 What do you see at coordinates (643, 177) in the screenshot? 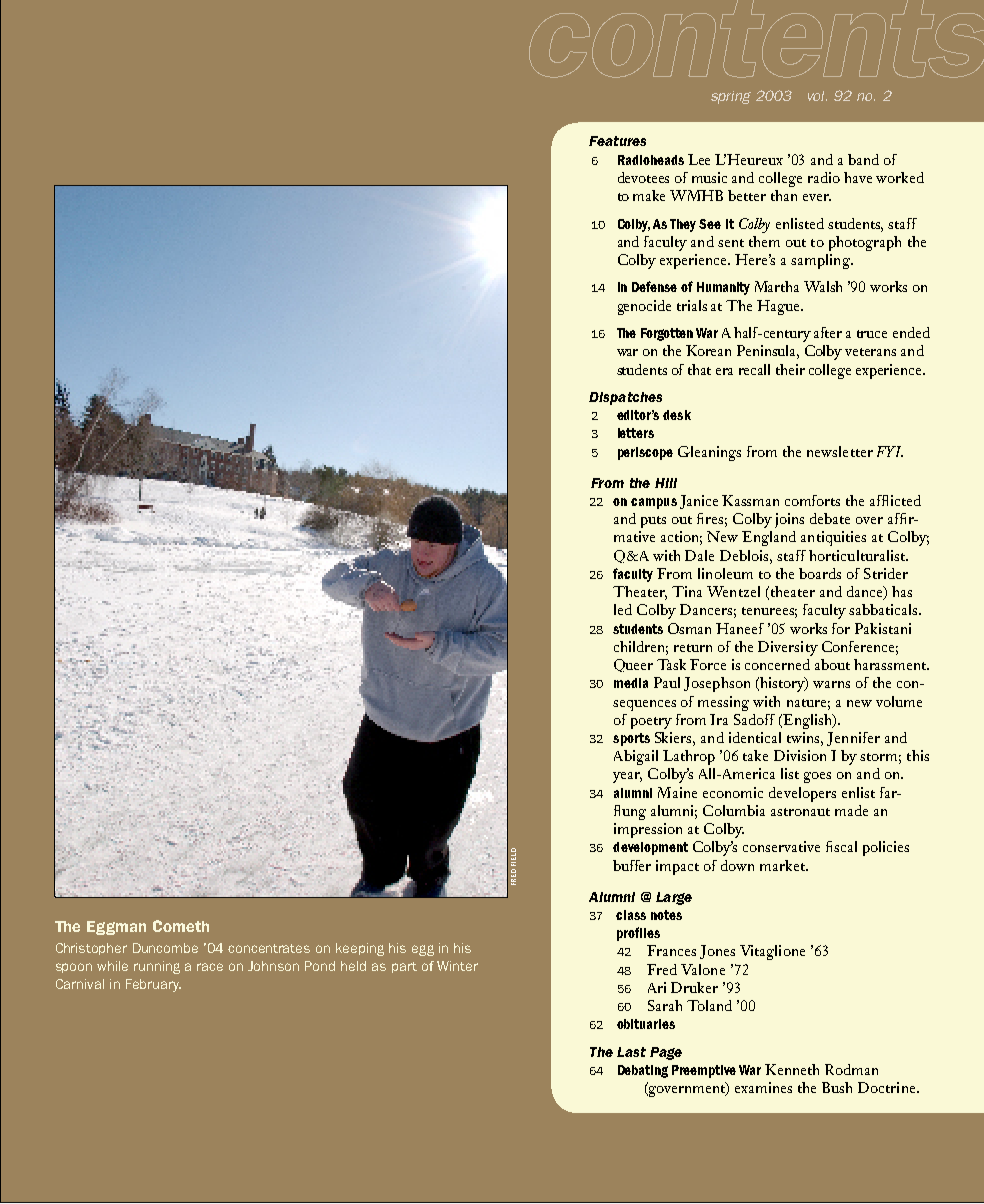
I see `devotees` at bounding box center [643, 177].
